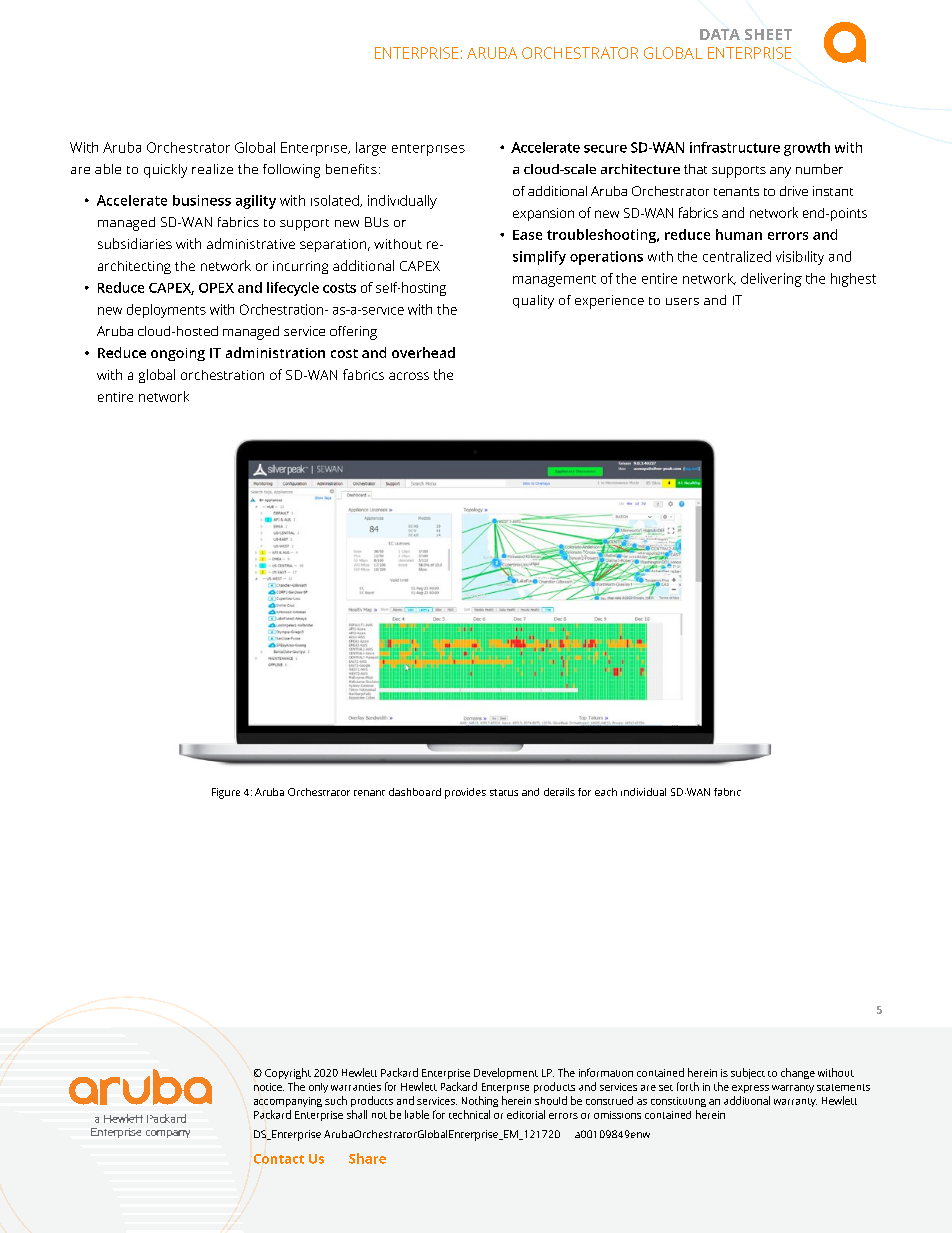 Image resolution: width=952 pixels, height=1233 pixels. Describe the element at coordinates (269, 1087) in the page. I see `notice` at that location.
